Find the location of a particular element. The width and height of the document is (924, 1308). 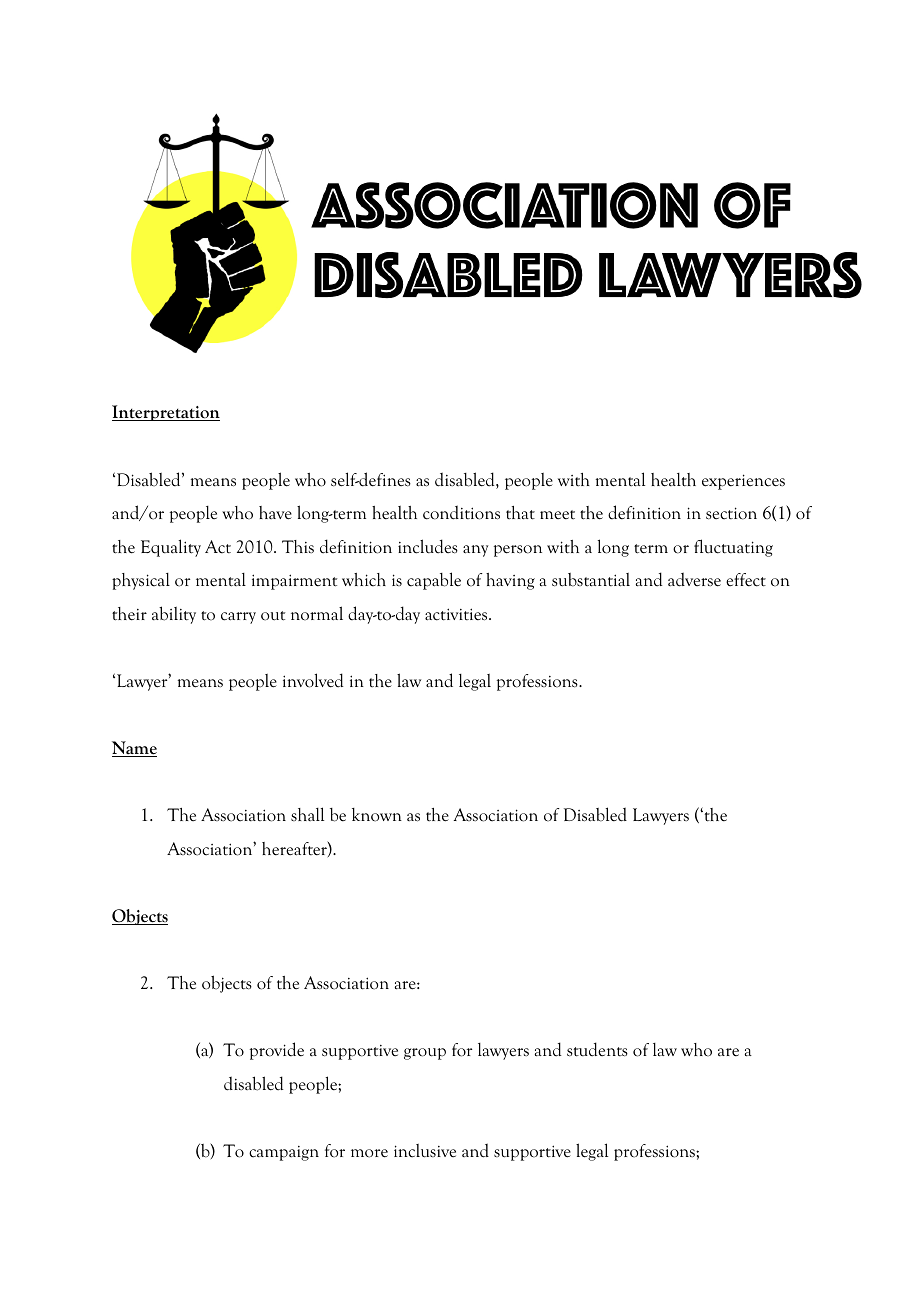

inclusive is located at coordinates (425, 1151).
